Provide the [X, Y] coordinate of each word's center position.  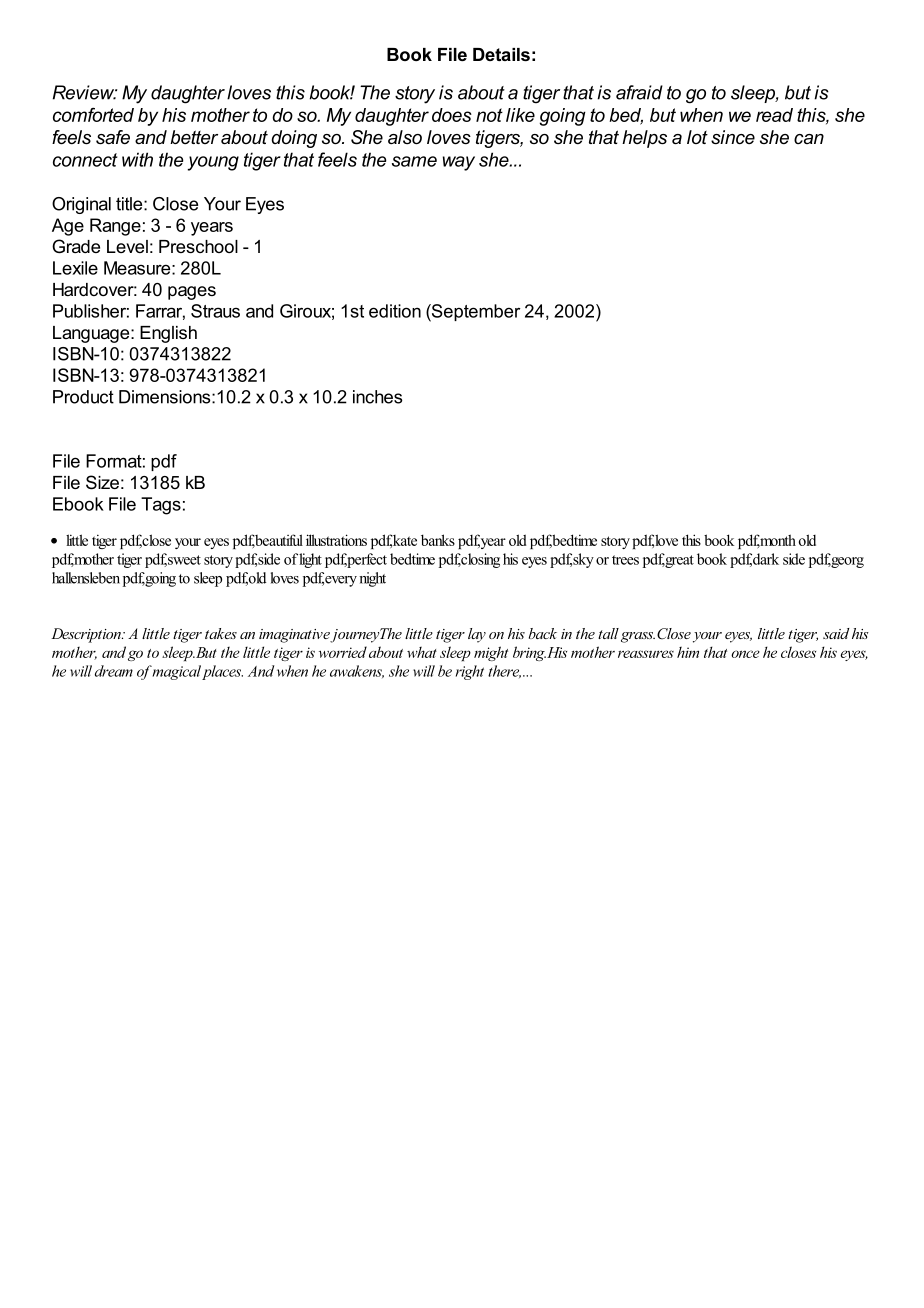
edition [395, 311]
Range [115, 227]
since [733, 137]
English [168, 334]
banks [438, 540]
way [459, 163]
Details [501, 54]
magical [176, 672]
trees [625, 560]
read [774, 115]
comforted [93, 115]
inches [378, 397]
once [745, 654]
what [422, 652]
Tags [161, 506]
